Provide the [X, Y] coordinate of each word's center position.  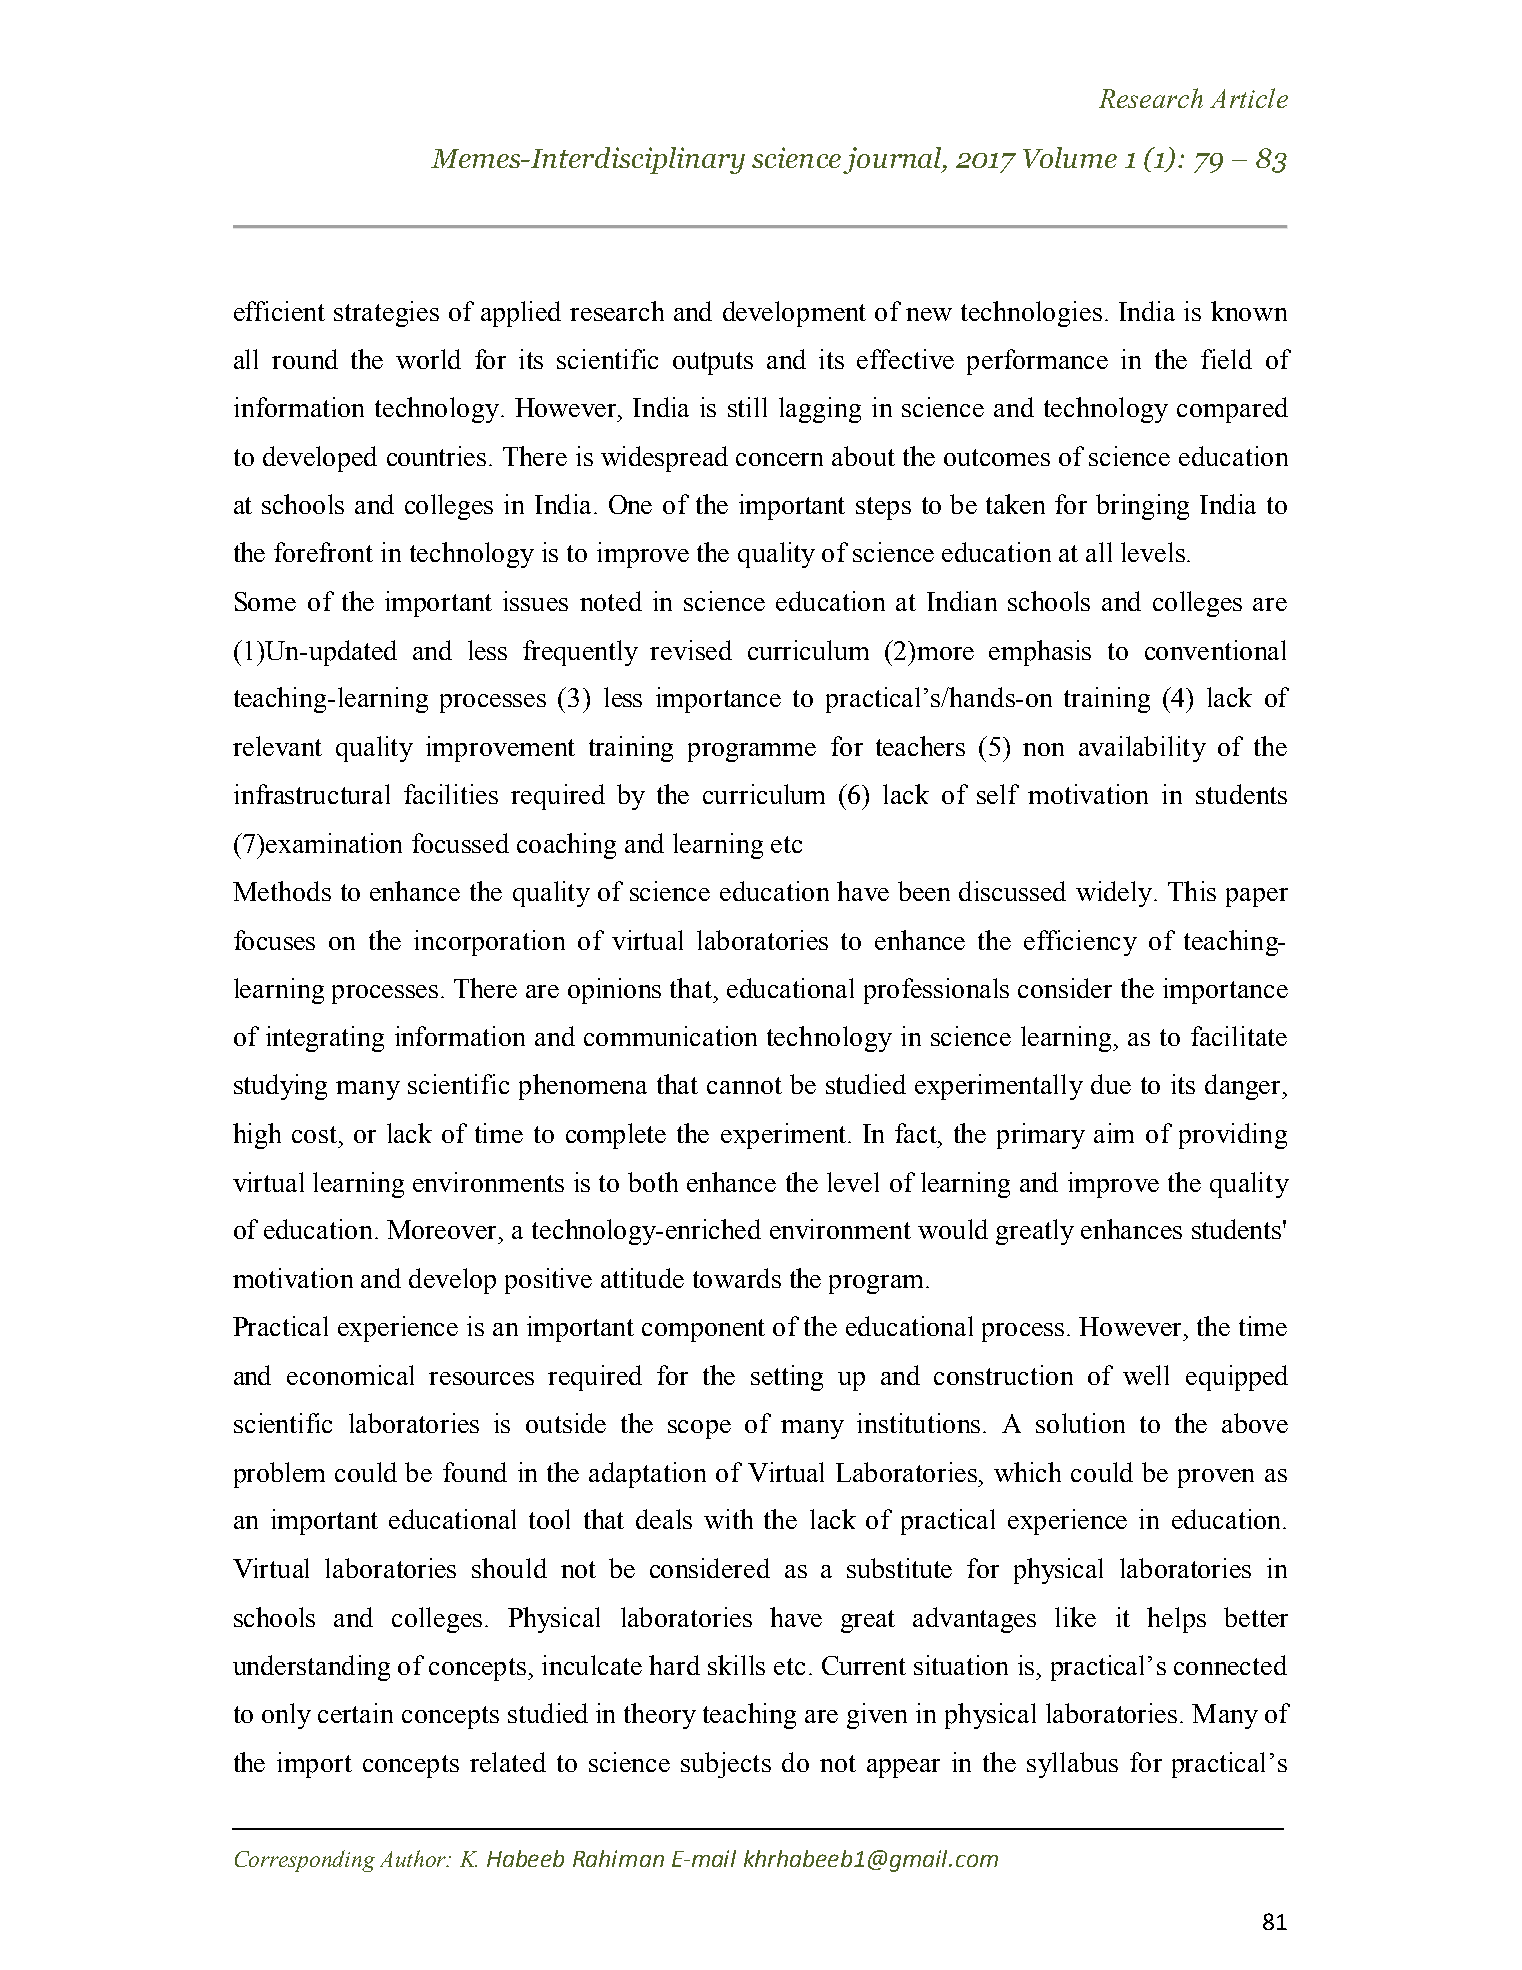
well [1146, 1375]
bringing [1142, 507]
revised [691, 650]
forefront [323, 552]
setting [787, 1378]
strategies [386, 314]
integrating [325, 1039]
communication [670, 1036]
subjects [726, 1765]
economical [350, 1375]
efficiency [1080, 943]
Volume [1070, 157]
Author [414, 1858]
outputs [713, 363]
